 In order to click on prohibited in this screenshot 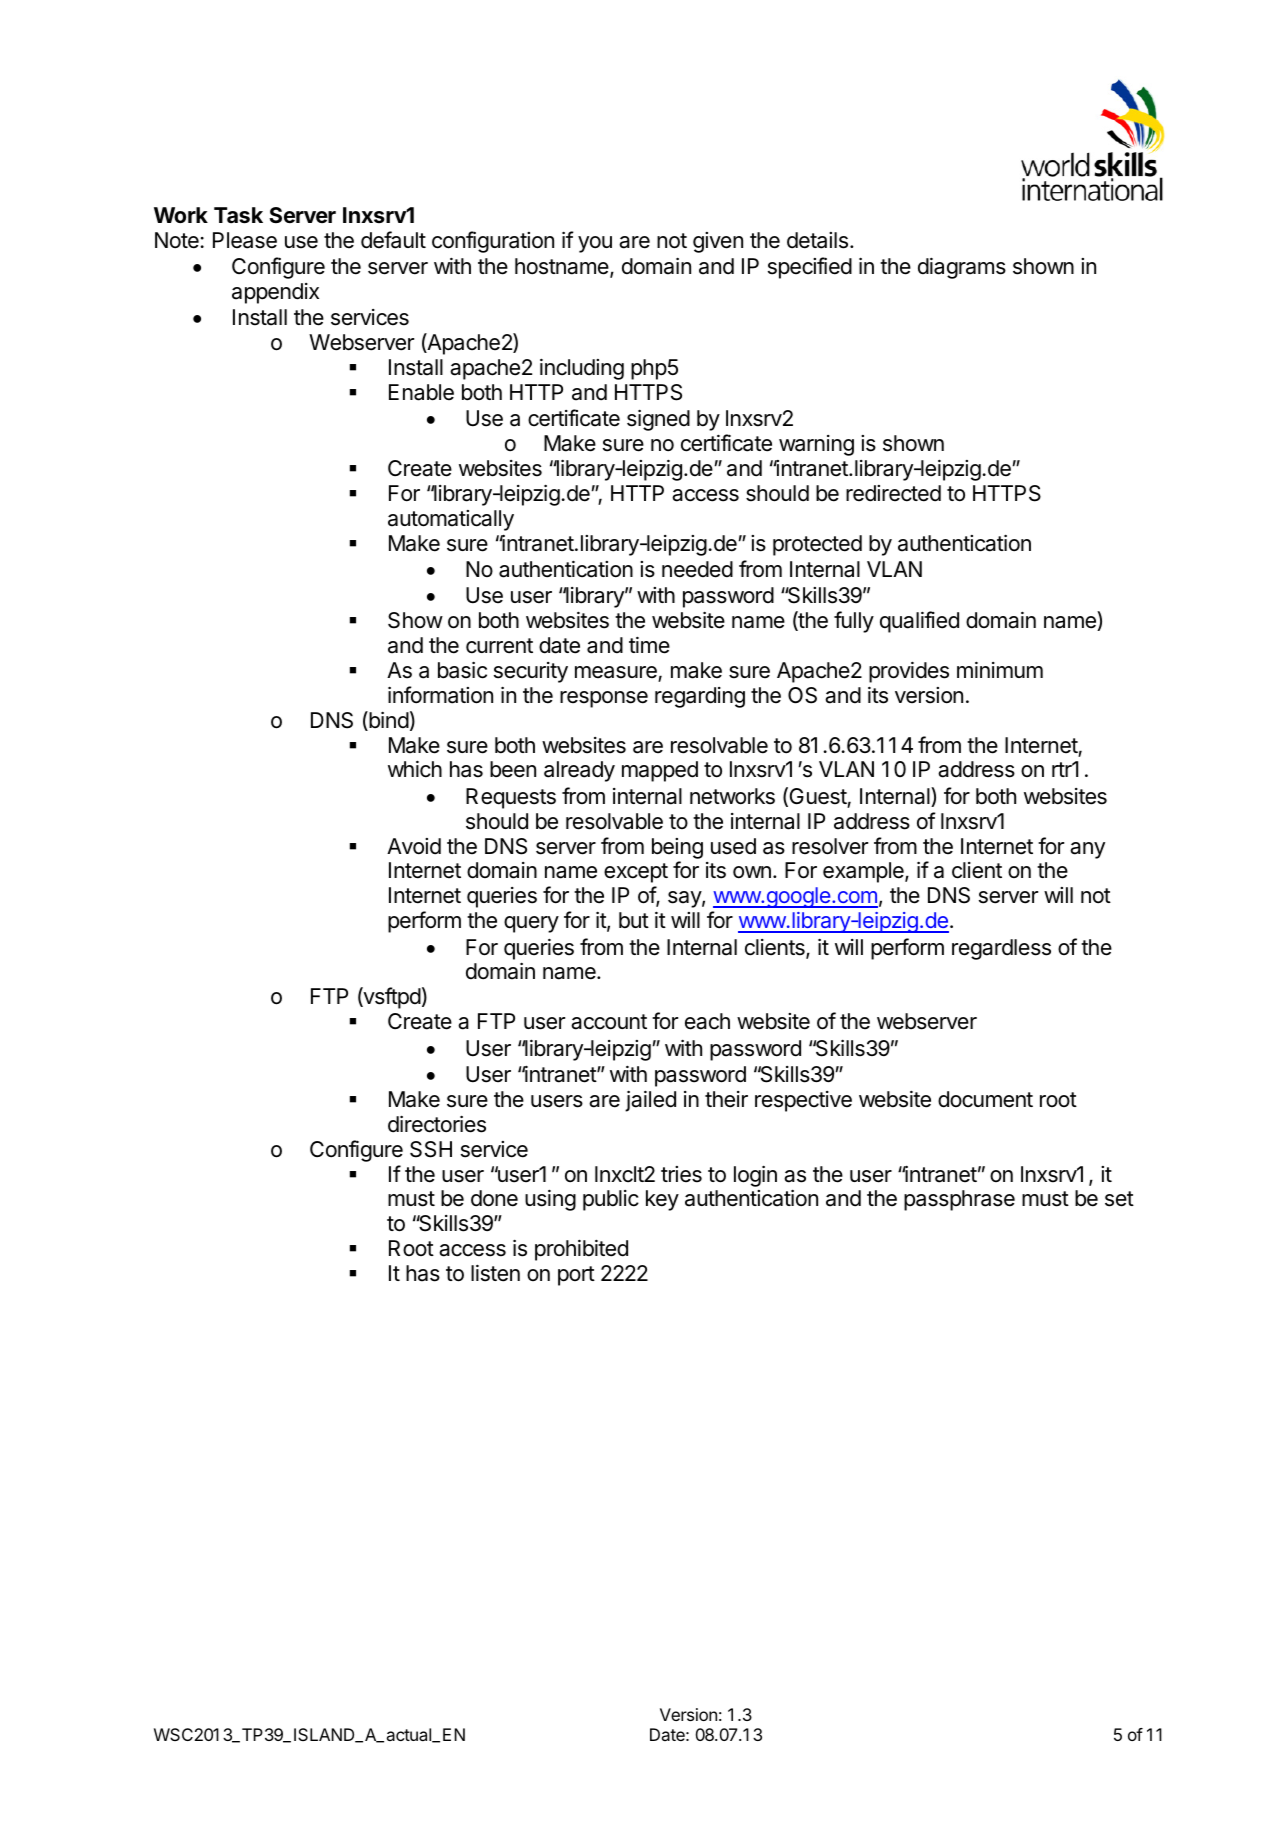, I will do `click(581, 1250)`.
